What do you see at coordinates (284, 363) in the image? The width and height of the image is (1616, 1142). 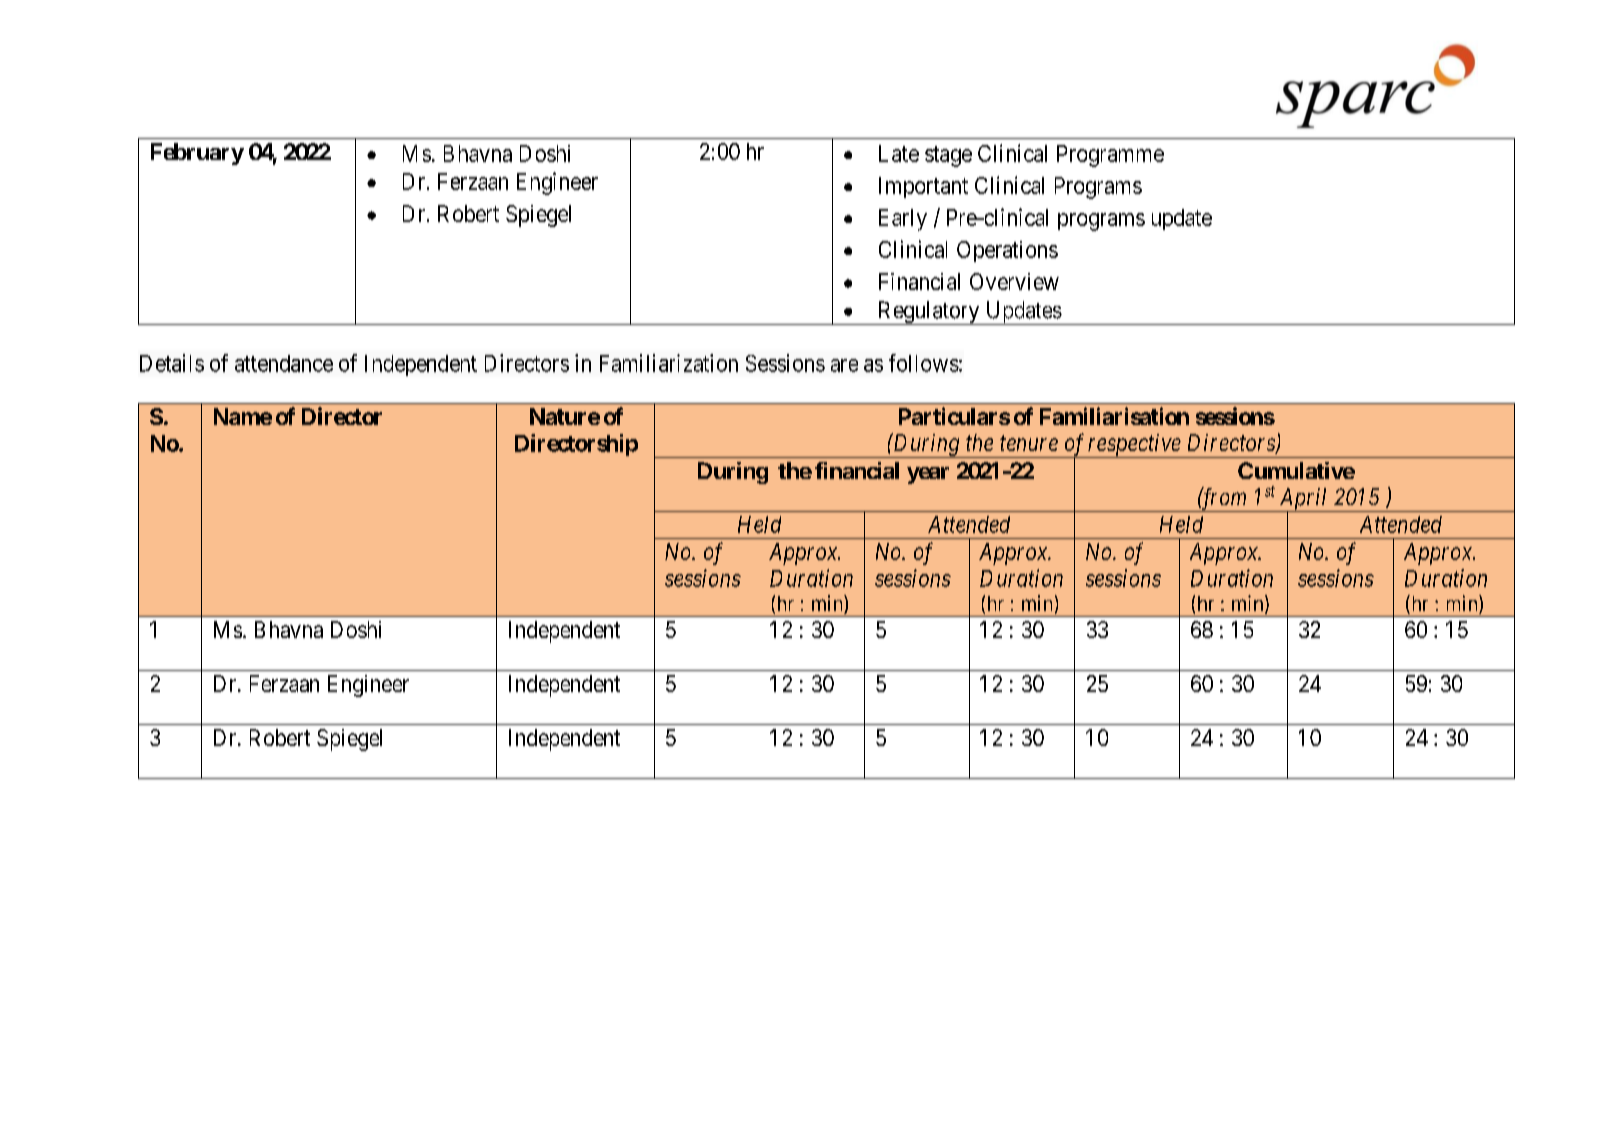 I see `attendance` at bounding box center [284, 363].
